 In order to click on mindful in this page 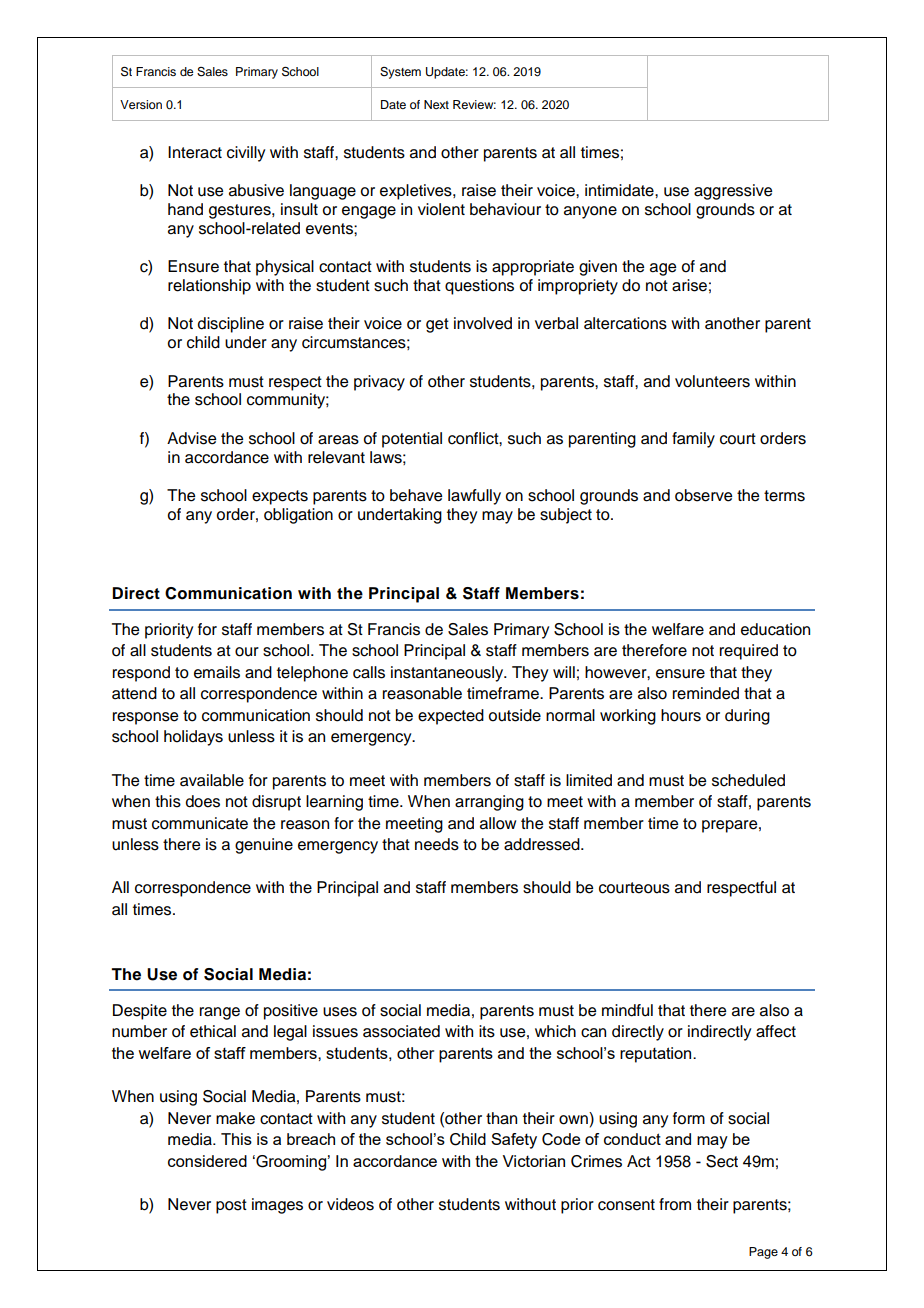, I will do `click(627, 1010)`.
